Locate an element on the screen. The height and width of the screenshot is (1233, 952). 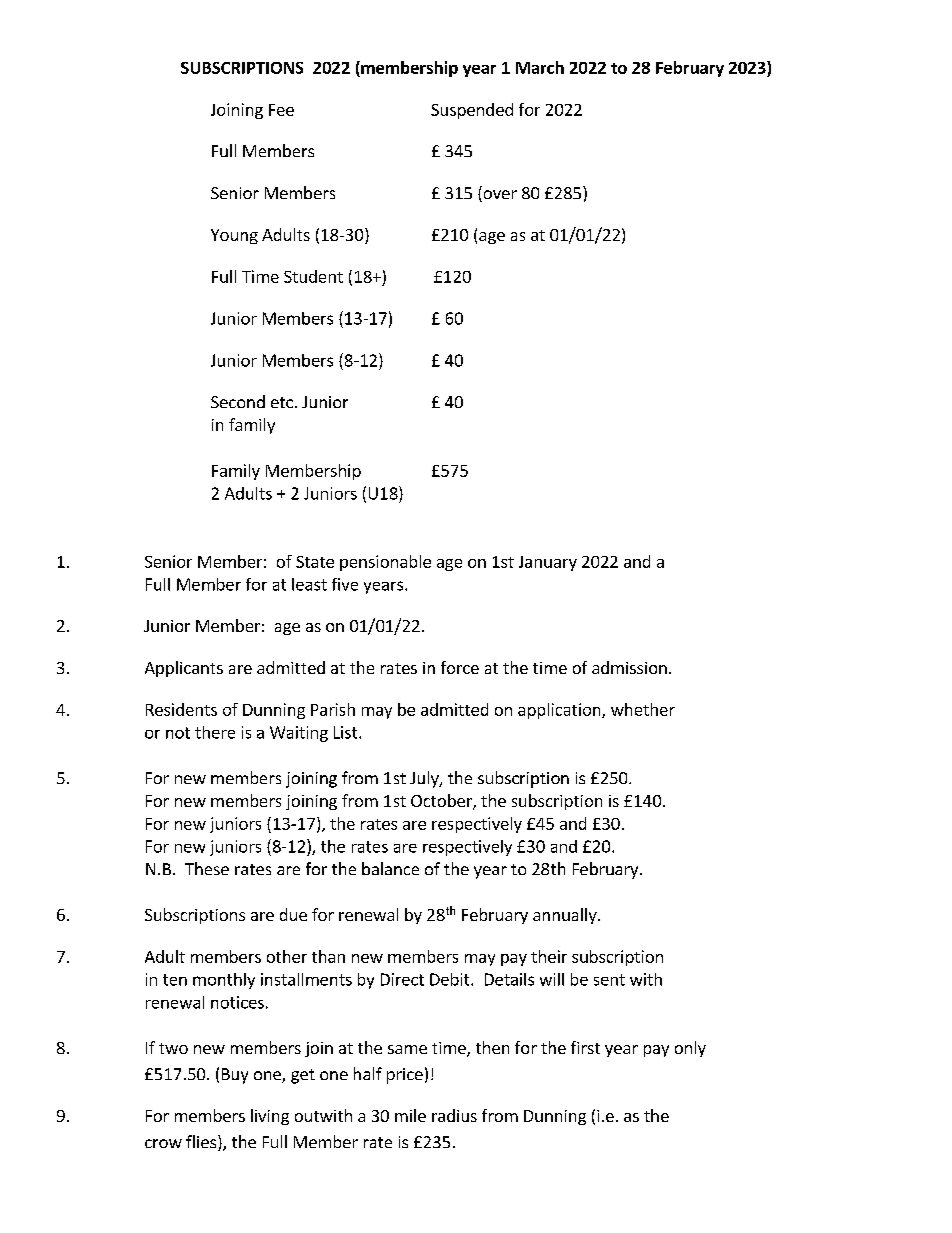
admission is located at coordinates (629, 667).
